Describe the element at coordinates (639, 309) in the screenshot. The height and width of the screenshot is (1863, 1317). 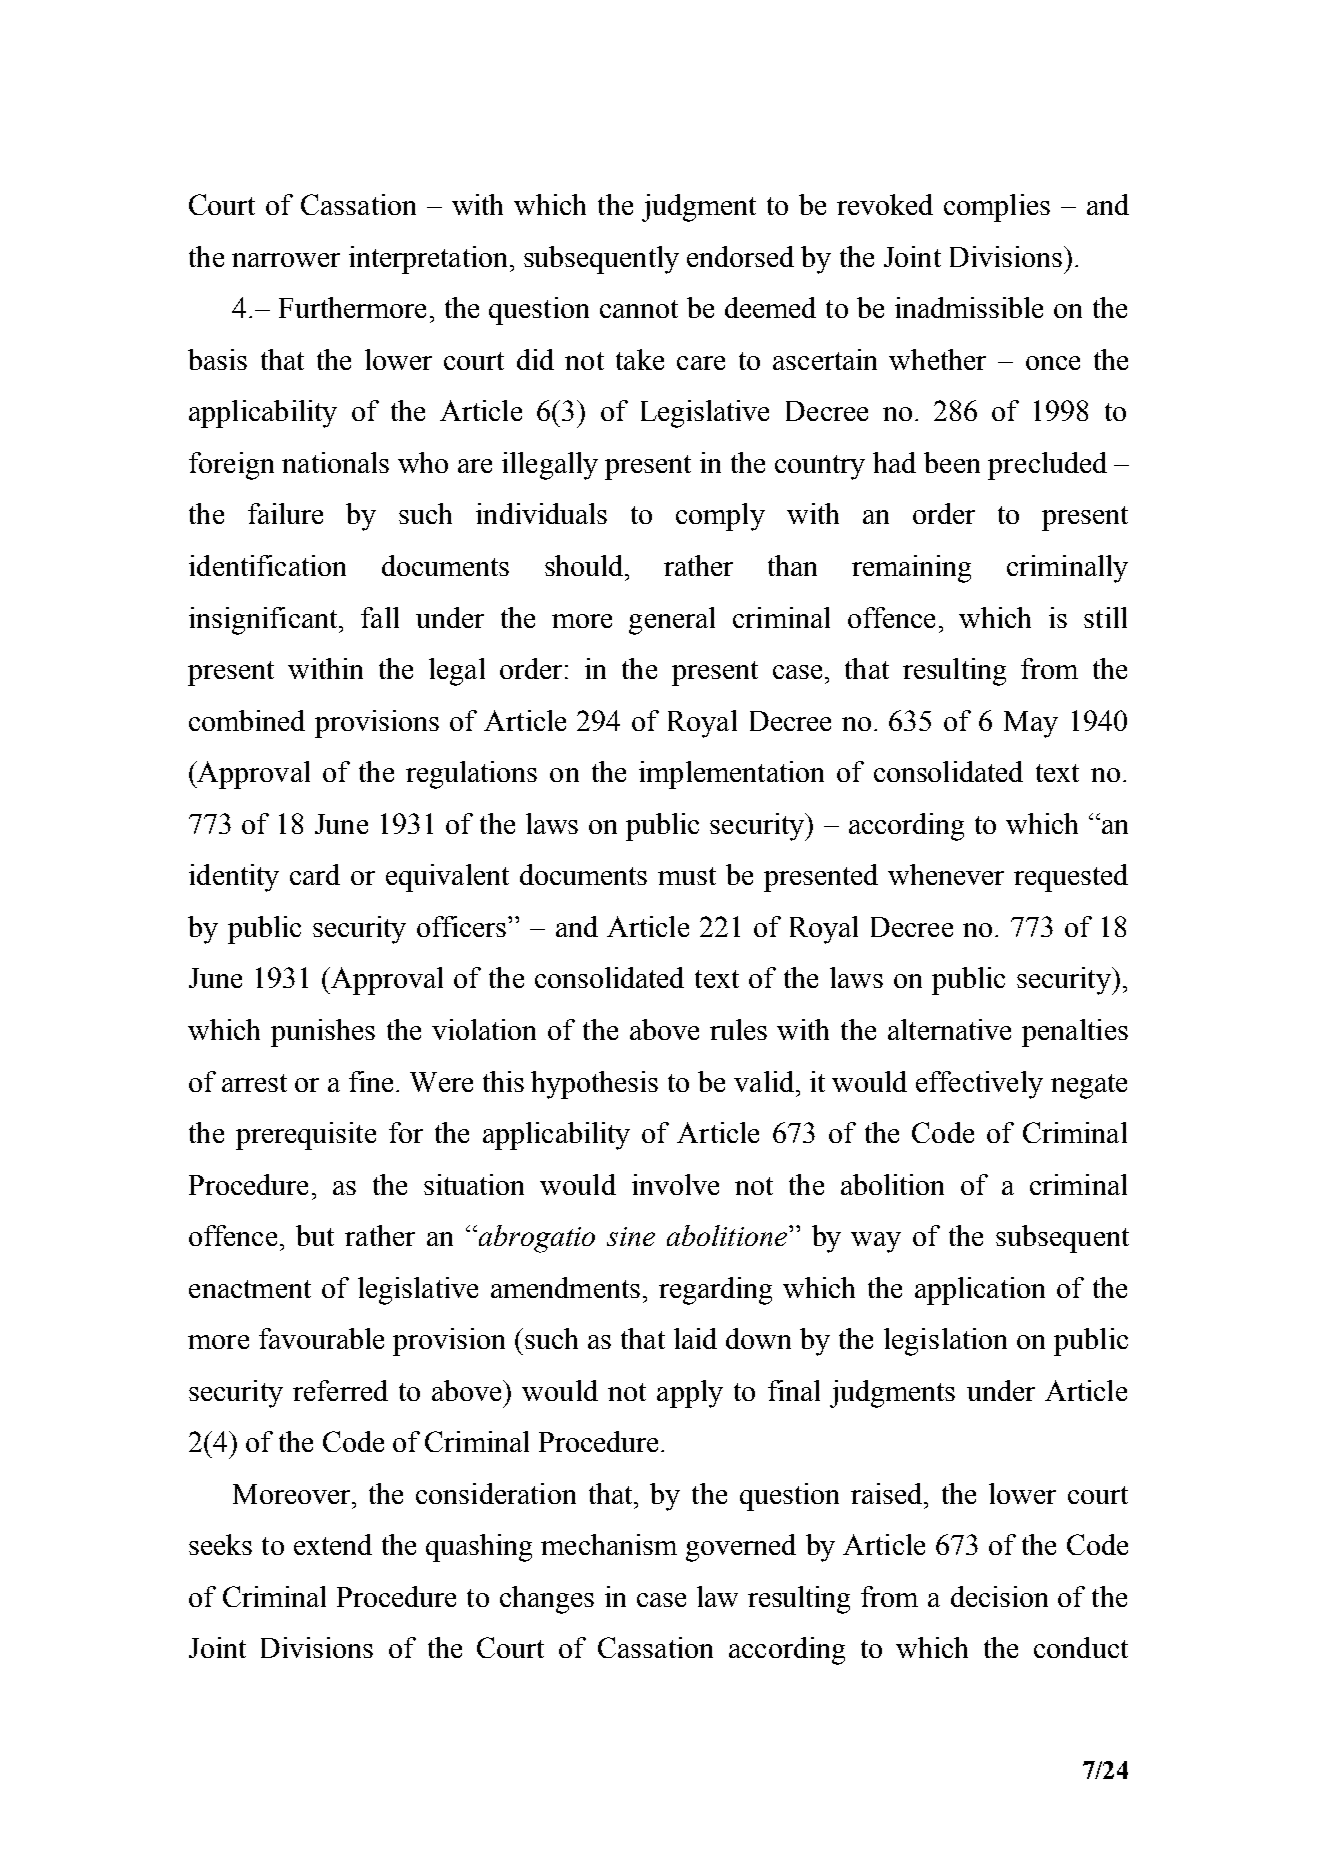
I see `cannot` at that location.
